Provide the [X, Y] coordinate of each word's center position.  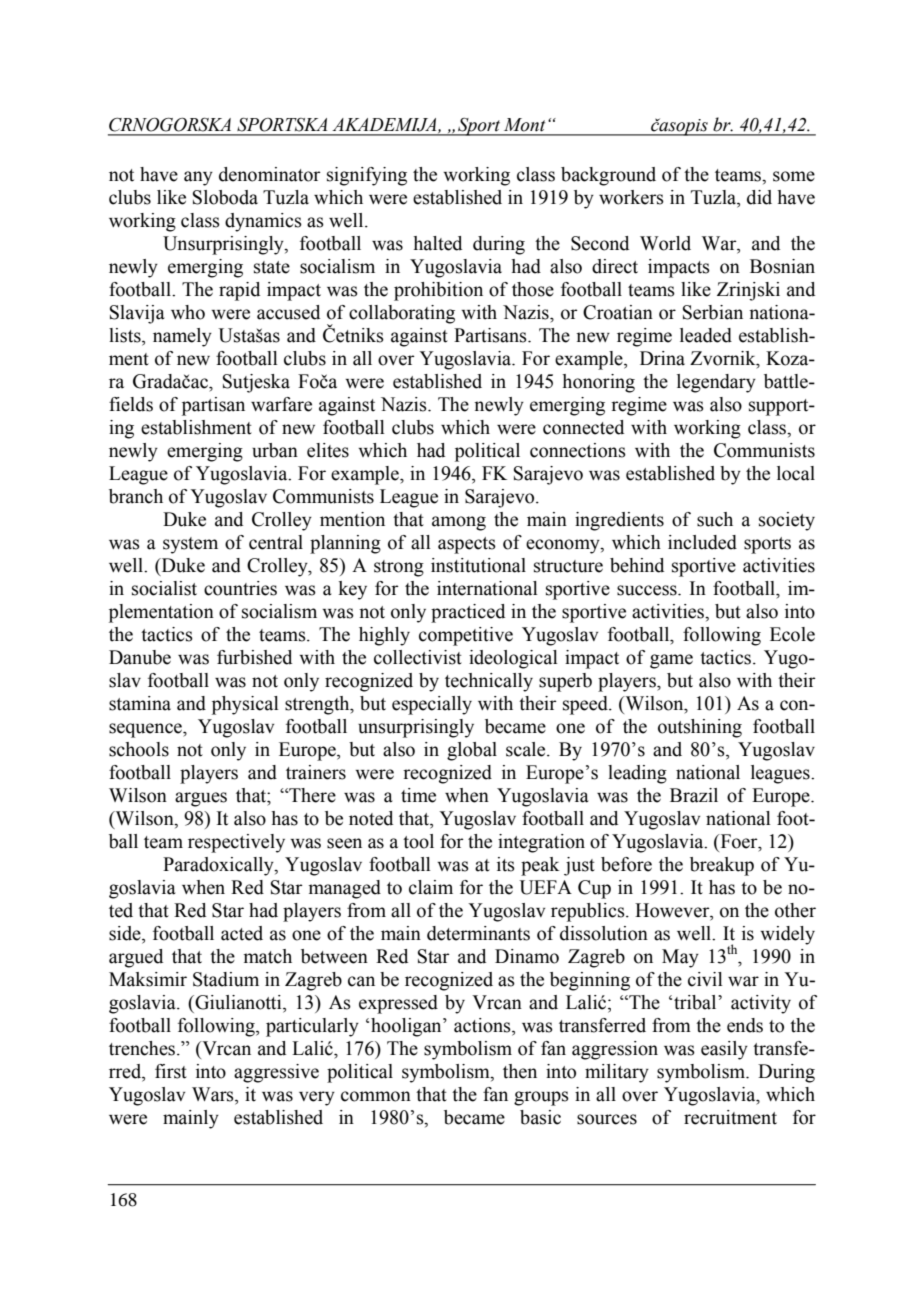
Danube [140, 657]
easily [724, 1050]
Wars [214, 1095]
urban [275, 450]
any [198, 178]
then [520, 1071]
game [671, 661]
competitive [466, 636]
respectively [236, 843]
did [759, 197]
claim [431, 887]
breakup [722, 866]
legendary [716, 383]
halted [437, 243]
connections [578, 450]
